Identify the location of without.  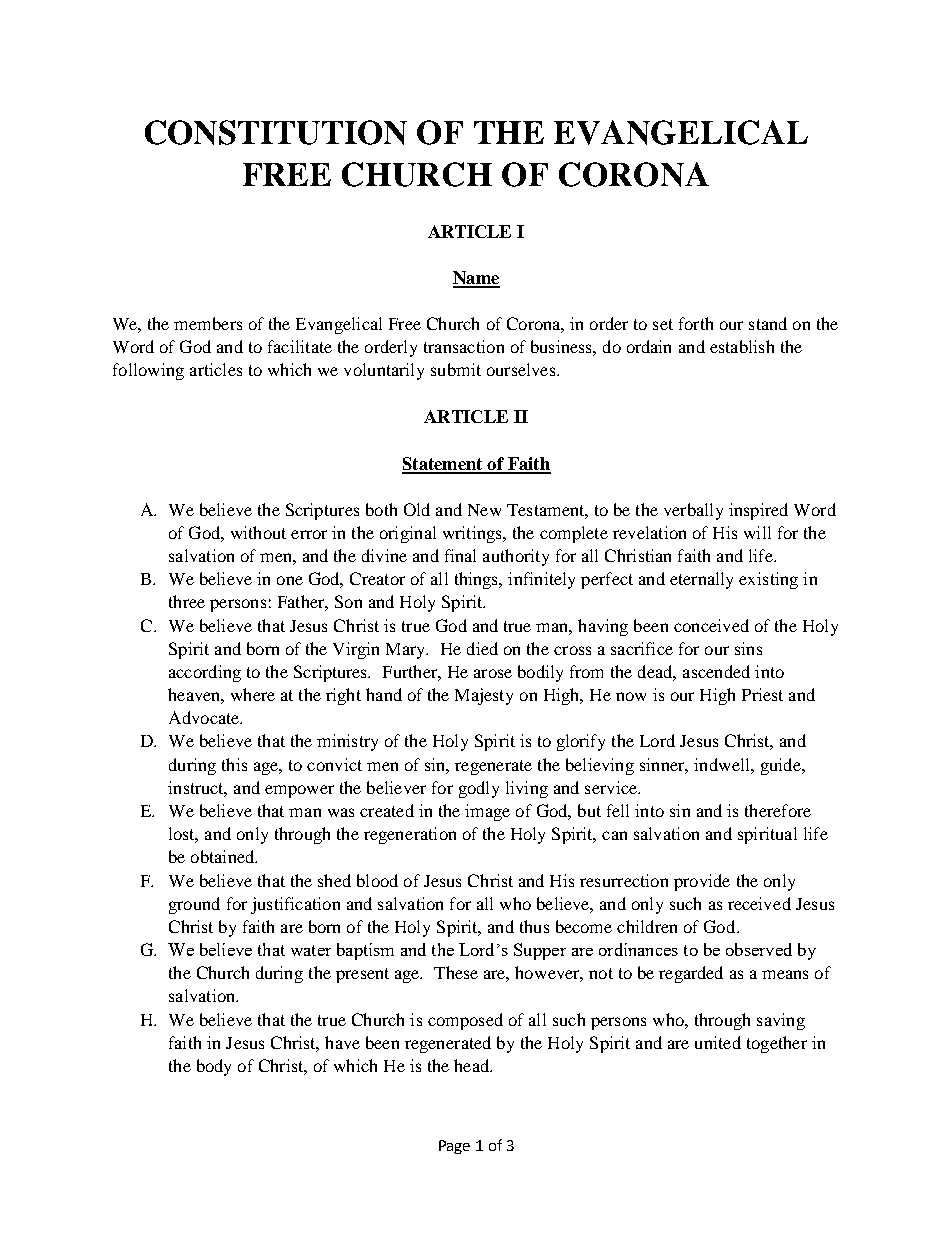
(258, 532).
